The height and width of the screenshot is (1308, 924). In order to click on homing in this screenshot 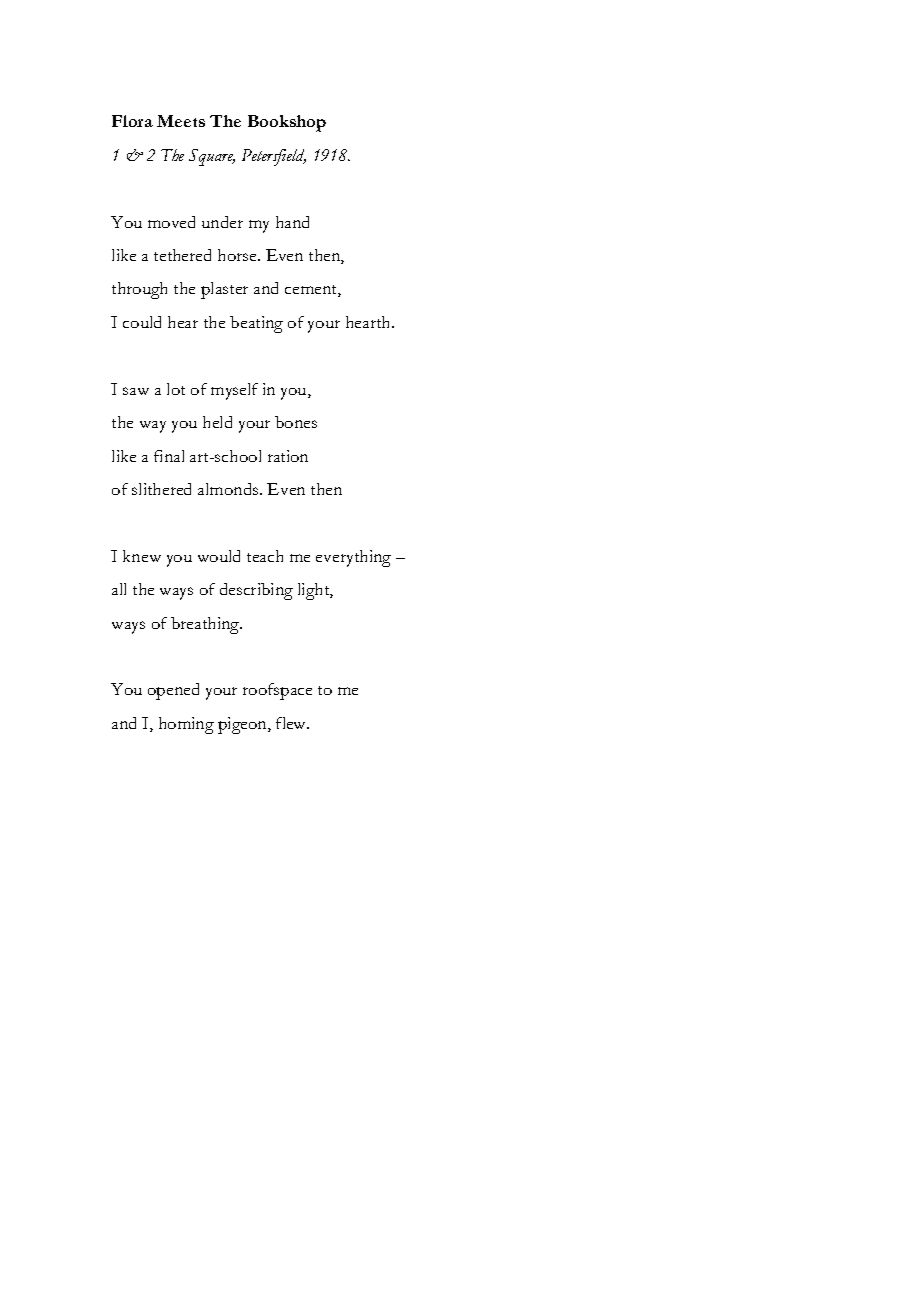, I will do `click(186, 725)`.
